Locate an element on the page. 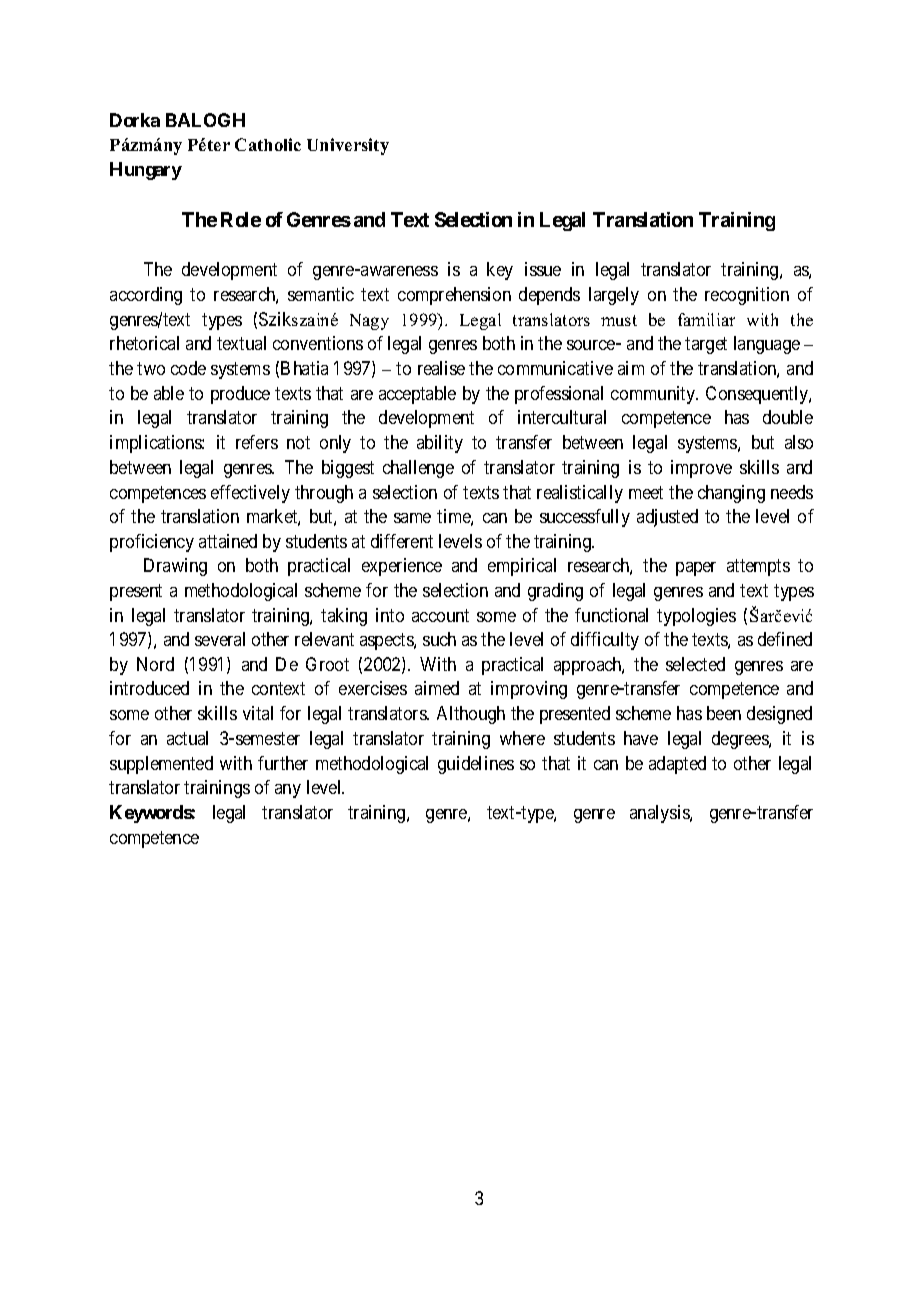 The width and height of the page is (924, 1308). comprehension is located at coordinates (454, 296).
